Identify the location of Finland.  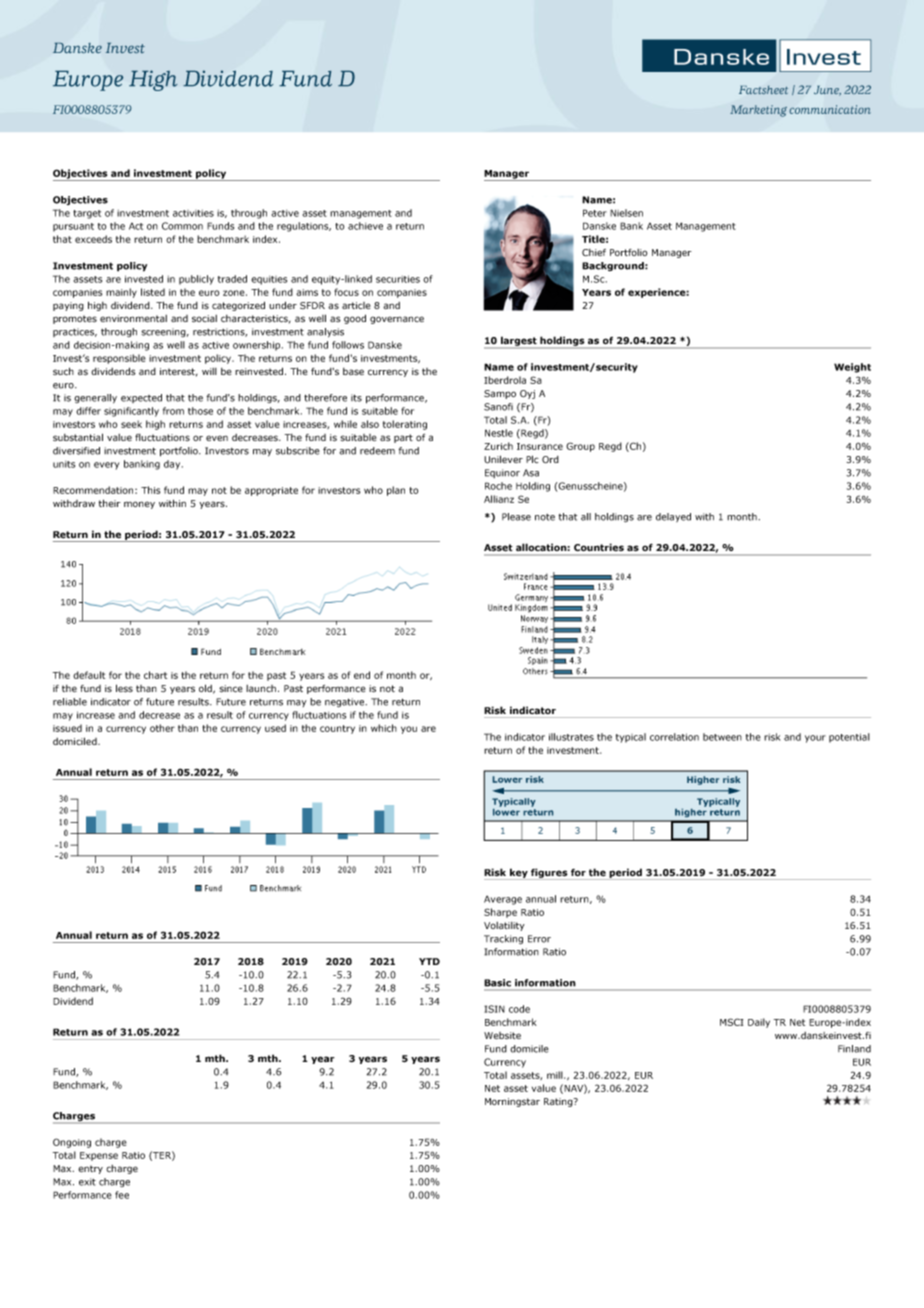
(854, 1049).
